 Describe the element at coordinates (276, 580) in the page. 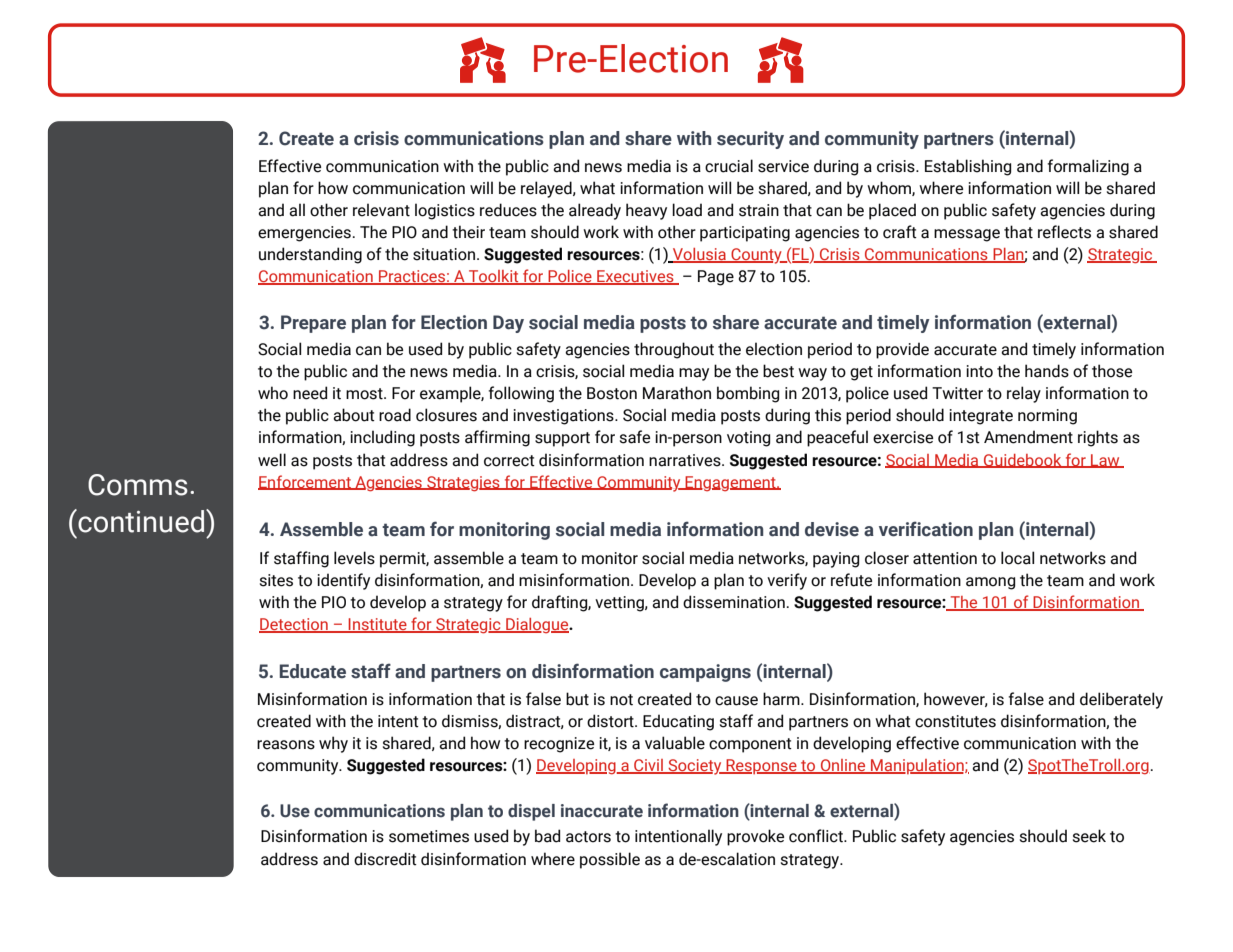

I see `sites` at that location.
